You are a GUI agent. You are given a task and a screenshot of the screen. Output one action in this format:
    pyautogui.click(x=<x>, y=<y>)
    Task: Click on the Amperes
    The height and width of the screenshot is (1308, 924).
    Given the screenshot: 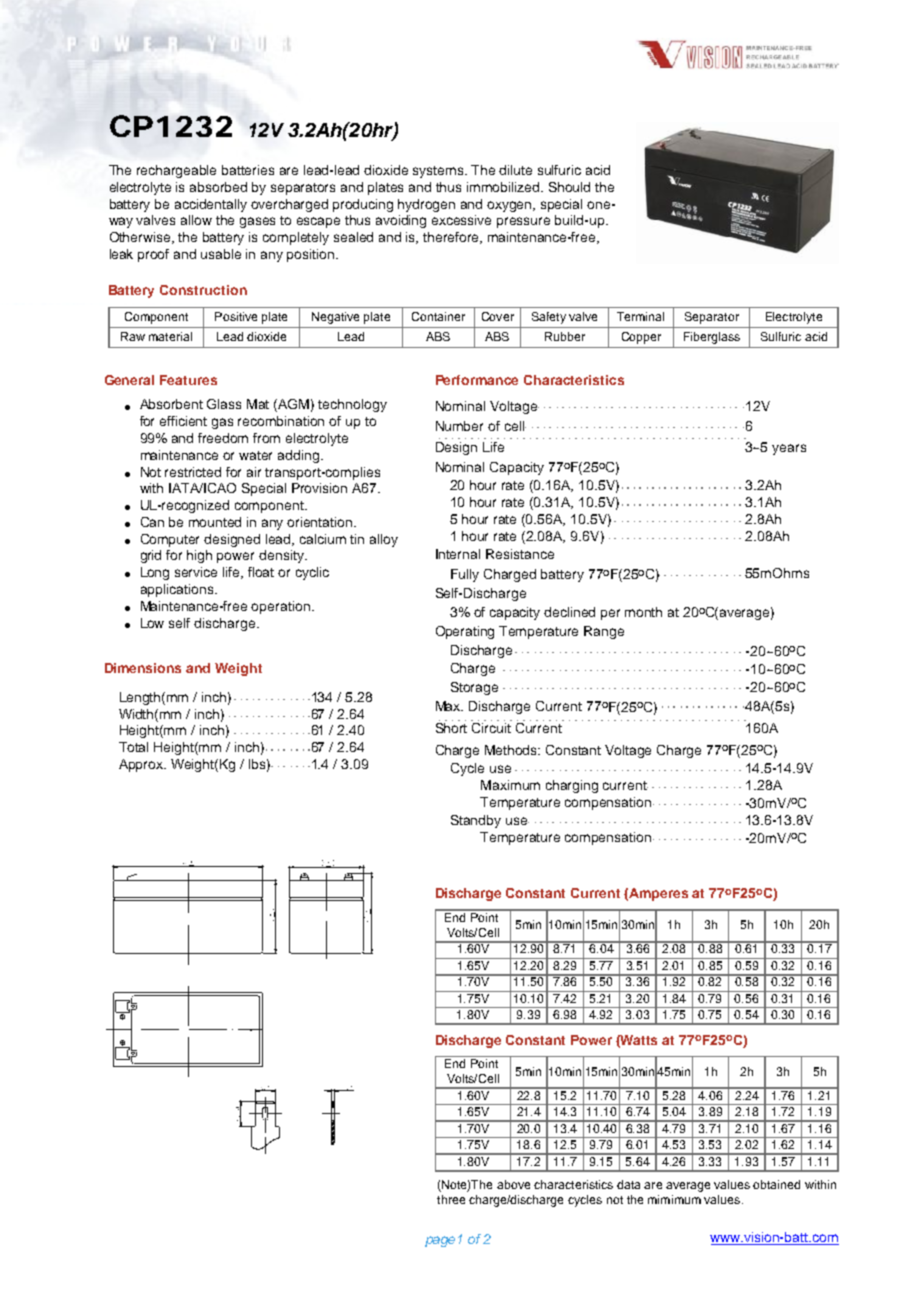 What is the action you would take?
    pyautogui.click(x=658, y=894)
